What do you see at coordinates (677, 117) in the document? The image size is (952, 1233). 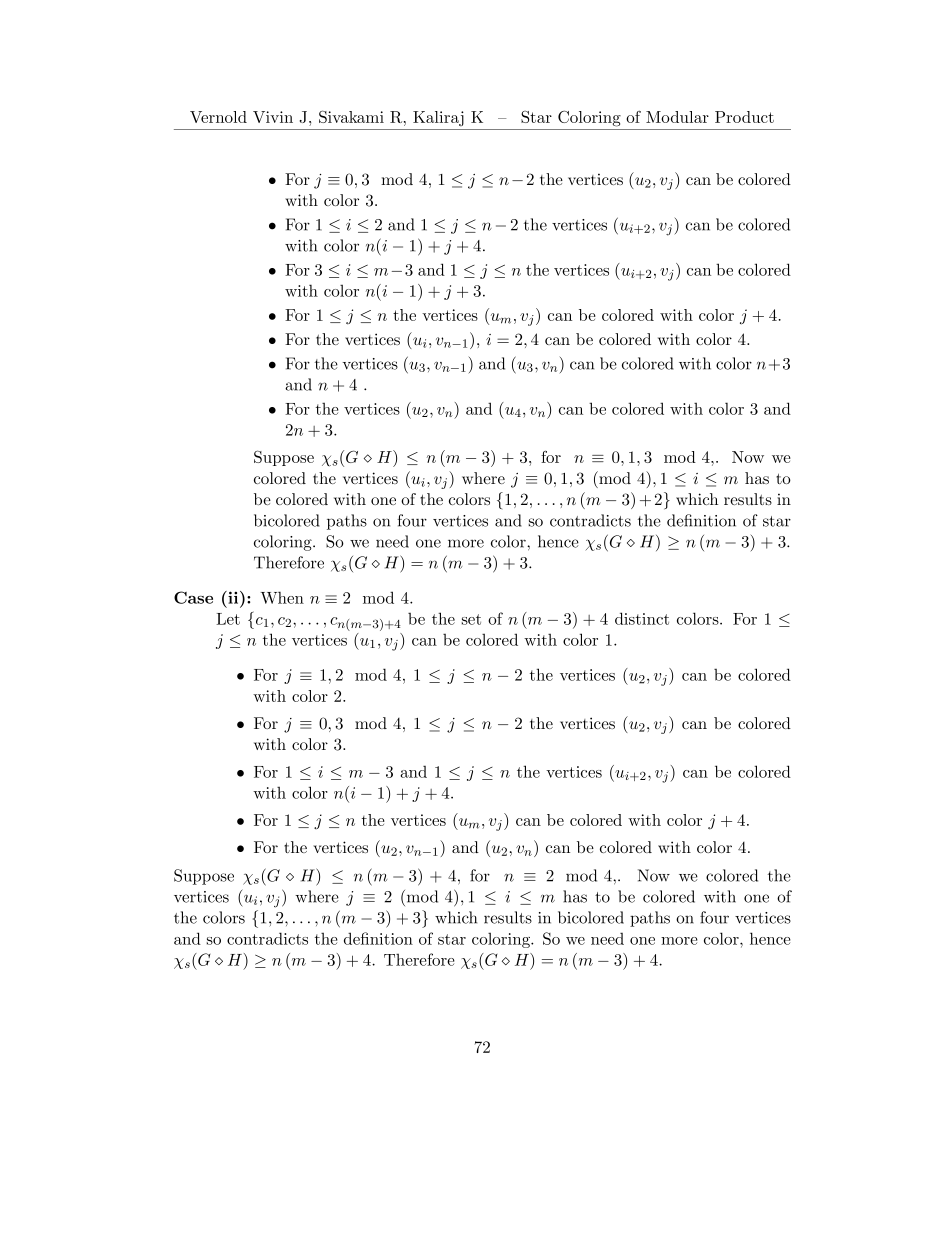 I see `Modular` at bounding box center [677, 117].
